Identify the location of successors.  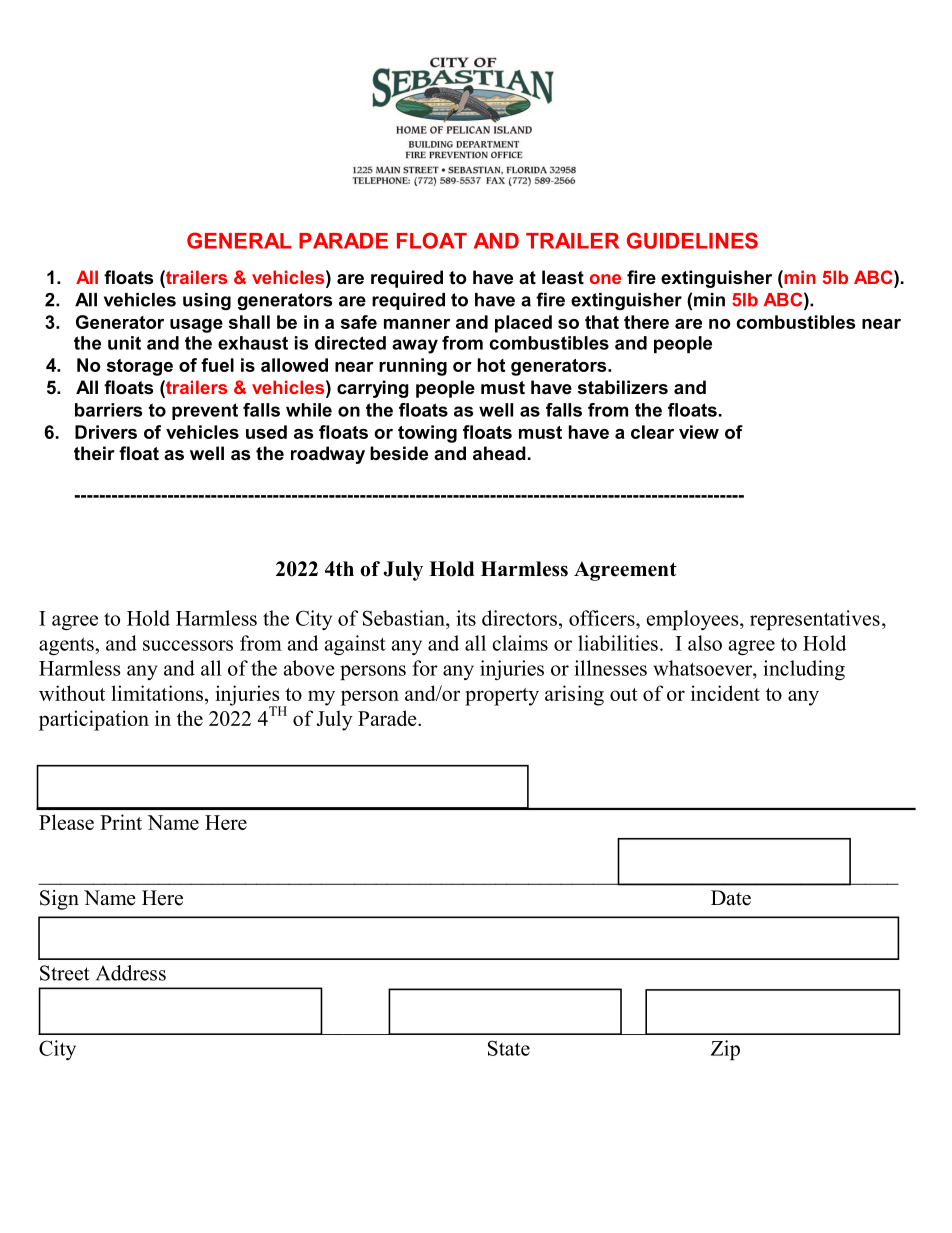
(188, 645).
